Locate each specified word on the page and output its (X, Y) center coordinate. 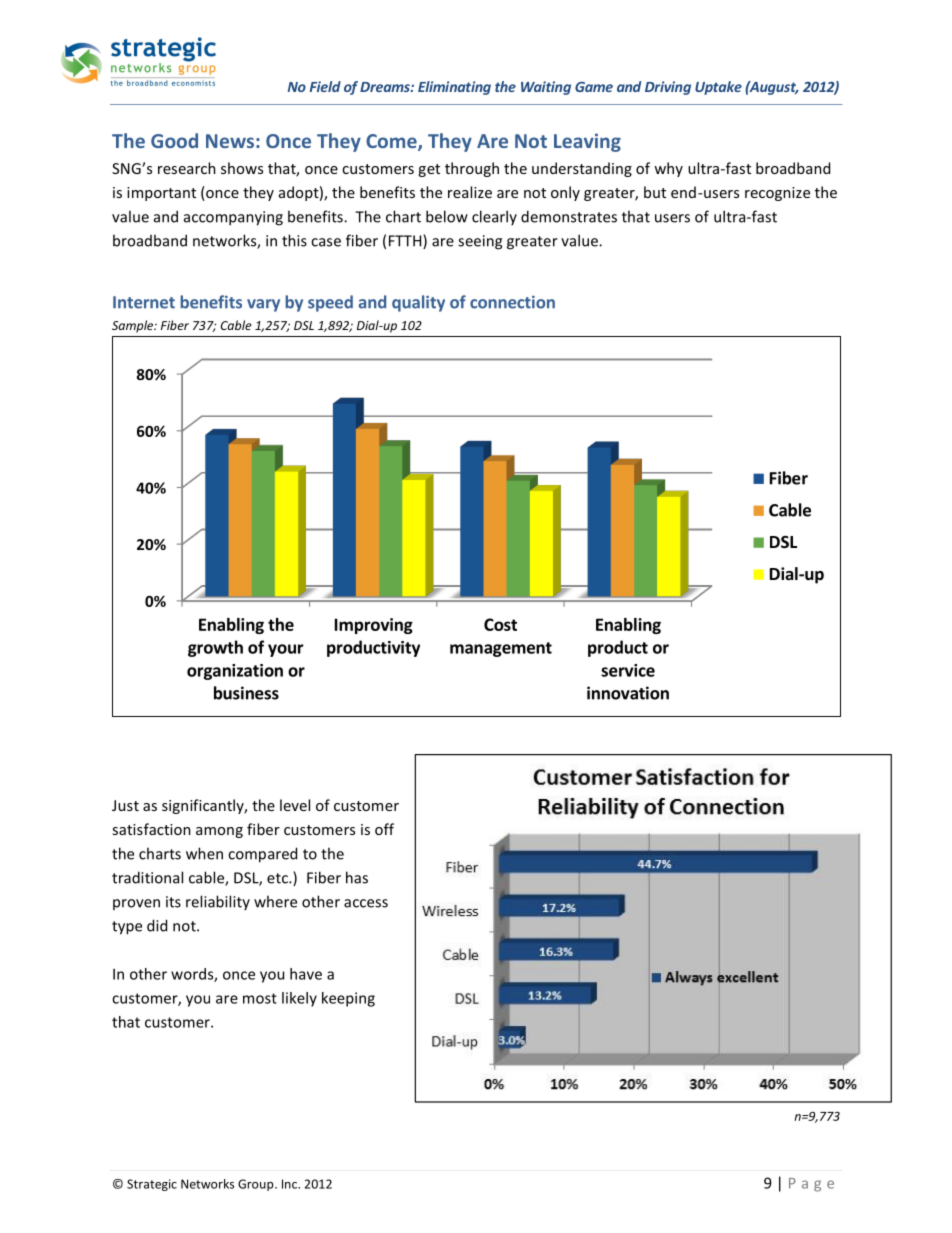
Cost (500, 624)
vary (263, 305)
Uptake (718, 88)
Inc (291, 1184)
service (628, 670)
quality (418, 303)
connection (512, 302)
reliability (218, 902)
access (366, 903)
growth (215, 648)
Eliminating (454, 88)
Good (174, 140)
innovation (628, 693)
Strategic (152, 1185)
